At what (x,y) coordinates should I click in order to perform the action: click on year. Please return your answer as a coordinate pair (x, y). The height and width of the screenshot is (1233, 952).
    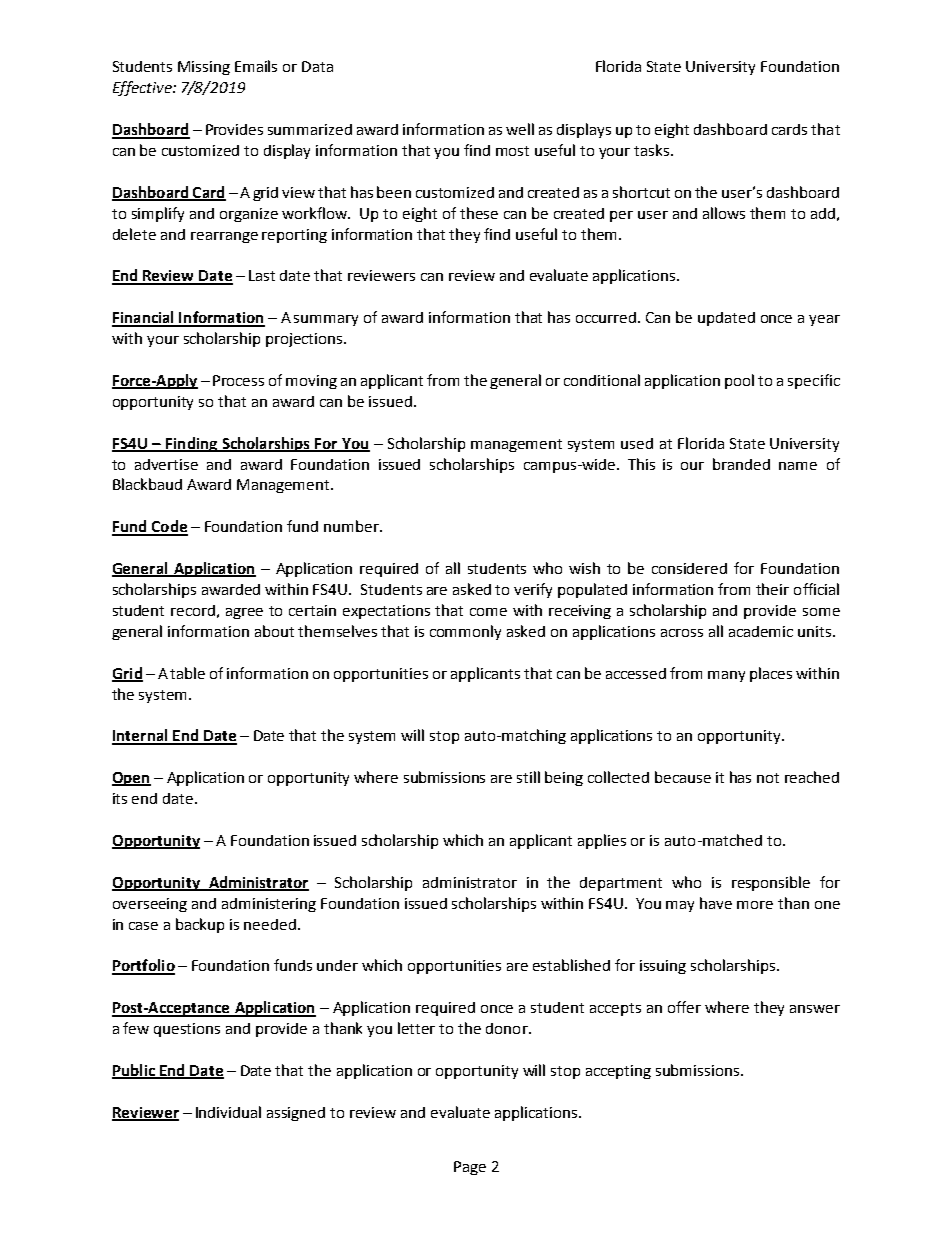
    Looking at the image, I should click on (824, 320).
